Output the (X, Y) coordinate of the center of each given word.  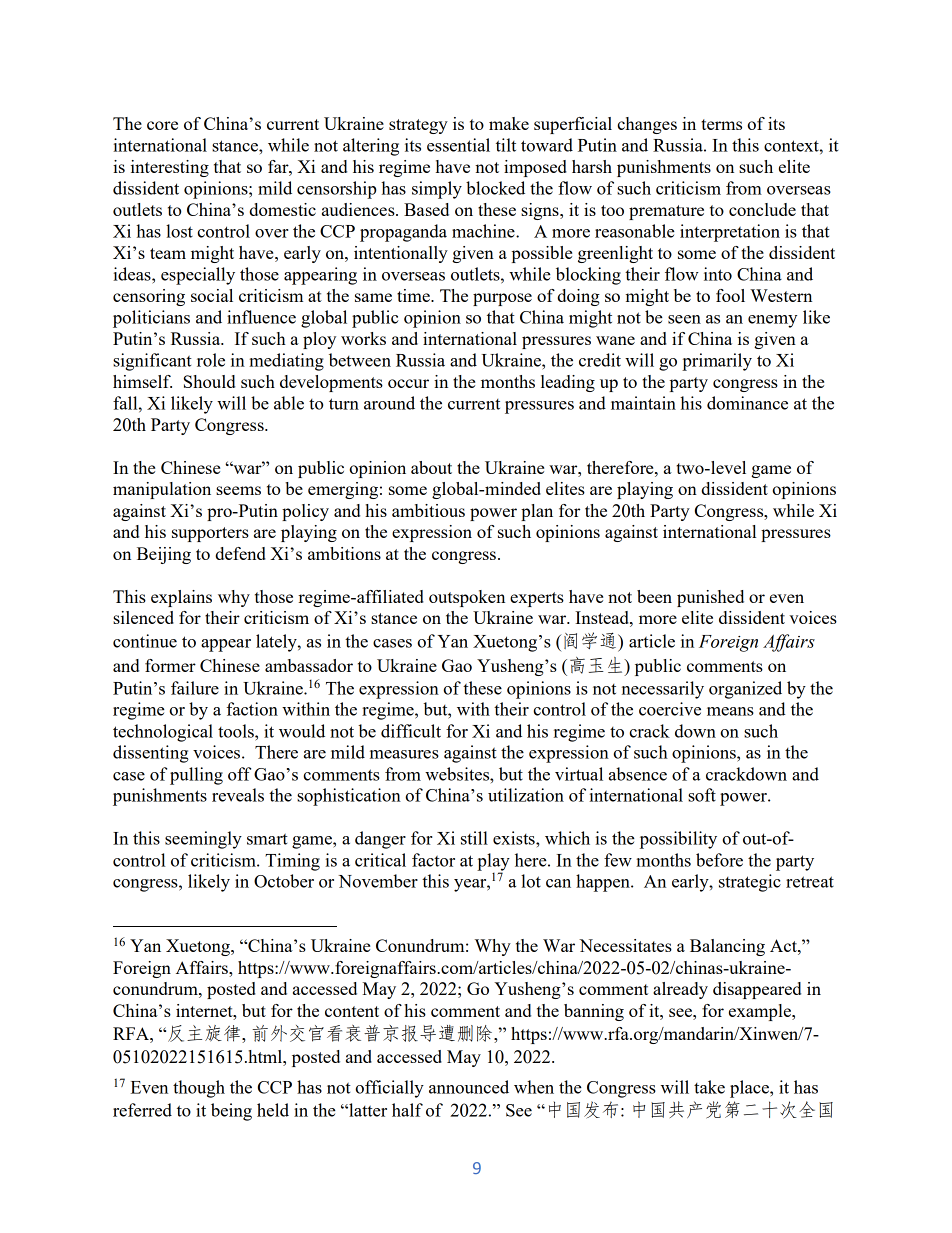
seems (238, 490)
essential (458, 145)
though (199, 1089)
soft (702, 795)
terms (721, 124)
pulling (196, 776)
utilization (526, 795)
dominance (747, 403)
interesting (170, 168)
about (431, 467)
